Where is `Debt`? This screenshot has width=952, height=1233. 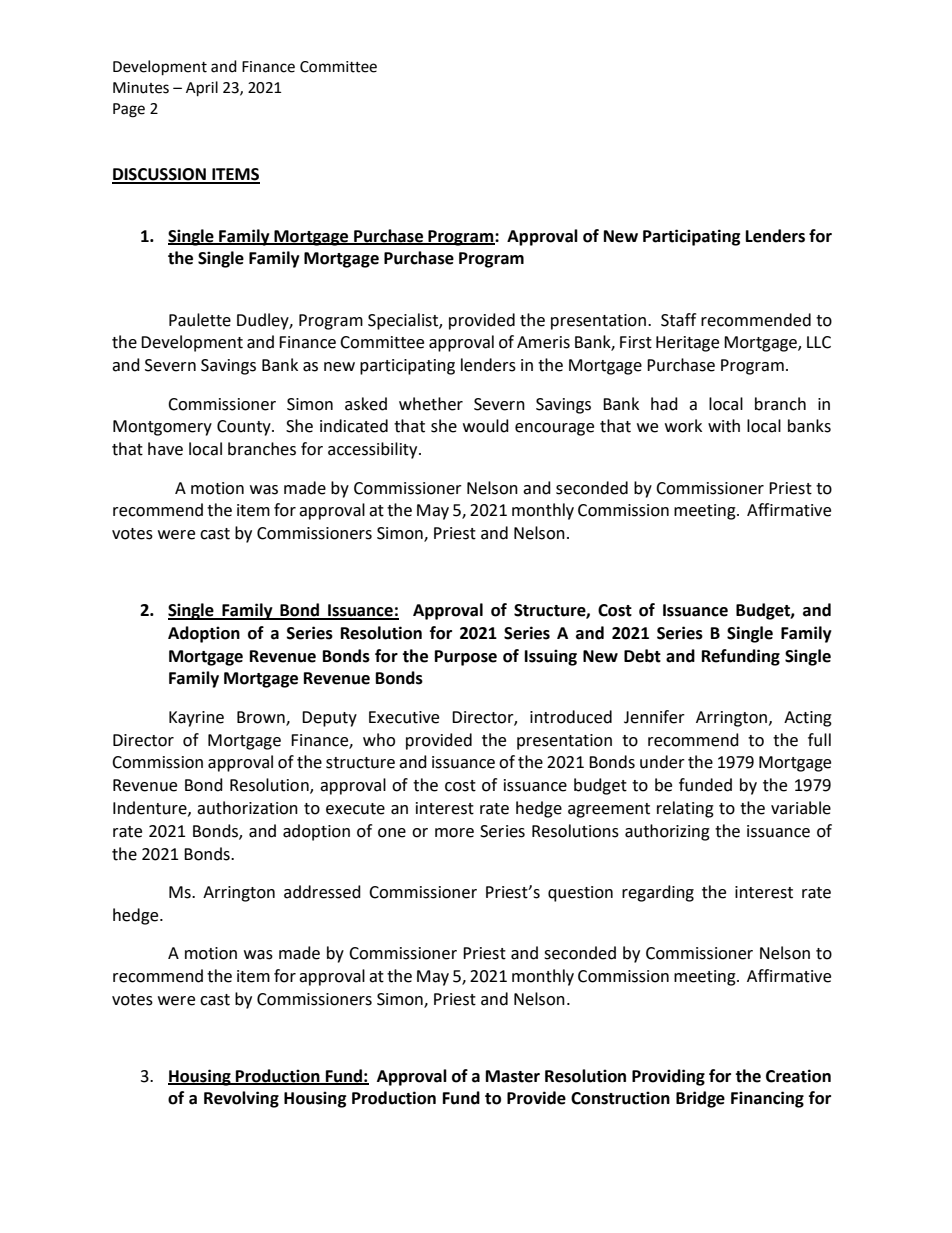
Debt is located at coordinates (642, 656).
